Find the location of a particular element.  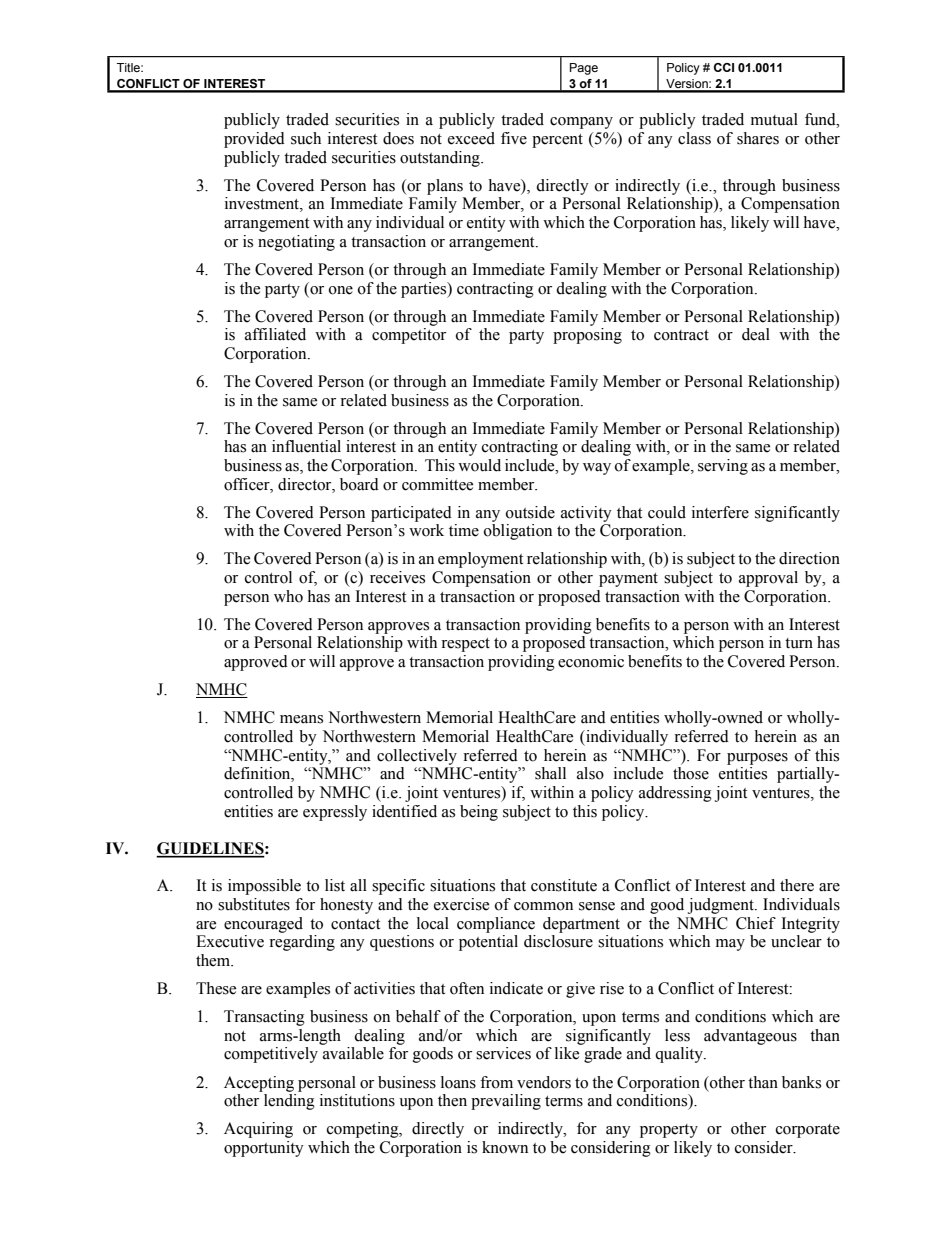

purposes is located at coordinates (757, 759).
